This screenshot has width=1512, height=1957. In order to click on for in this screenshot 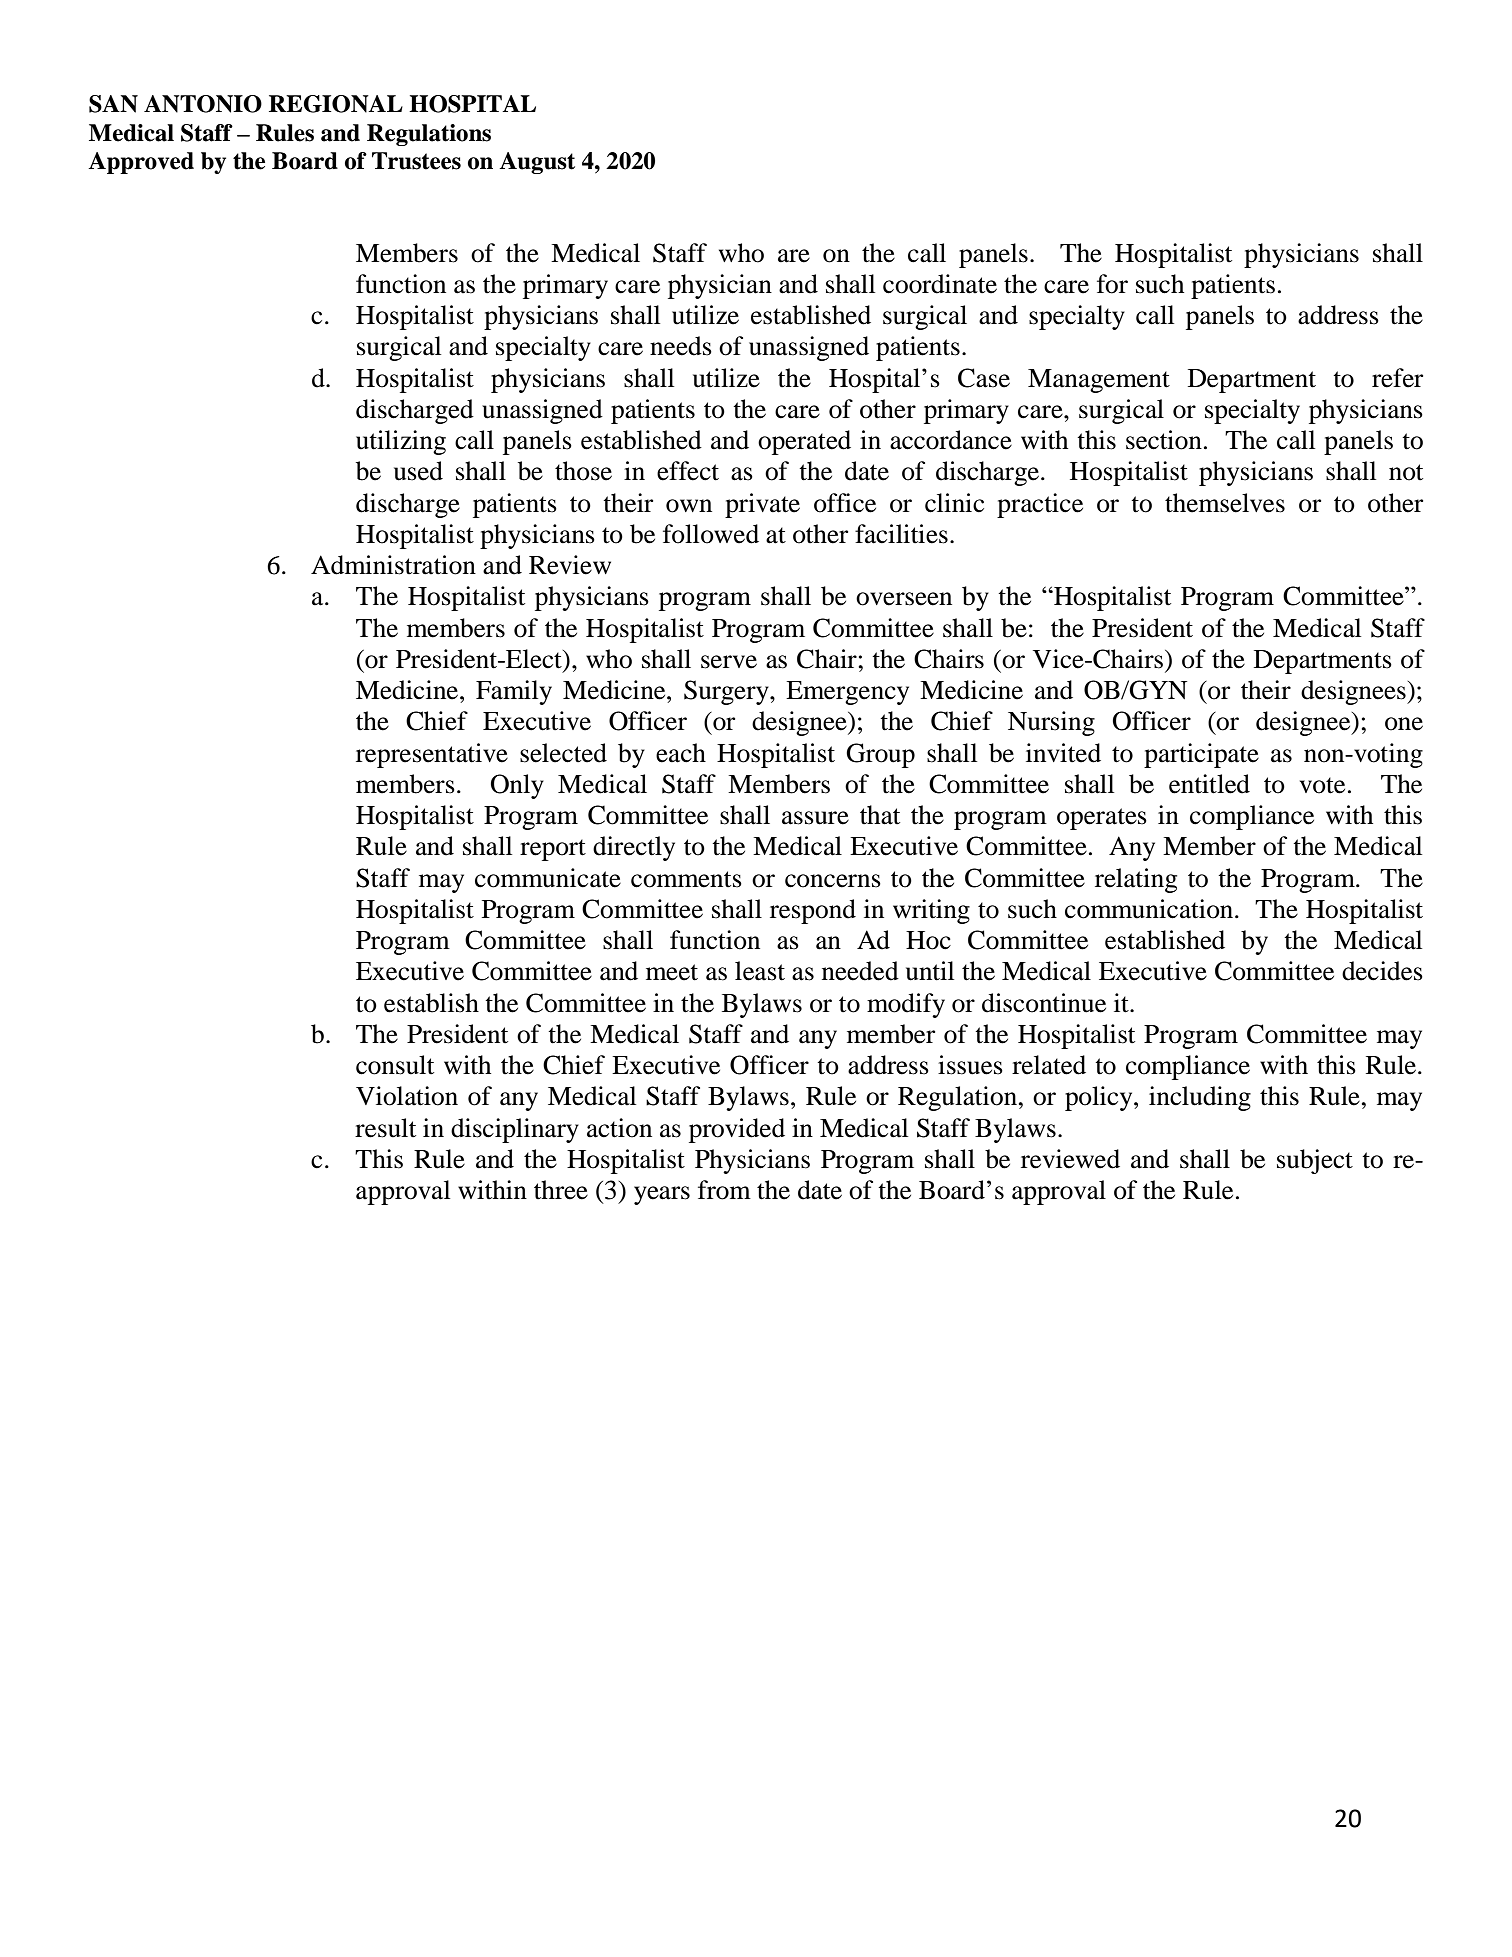, I will do `click(1112, 284)`.
